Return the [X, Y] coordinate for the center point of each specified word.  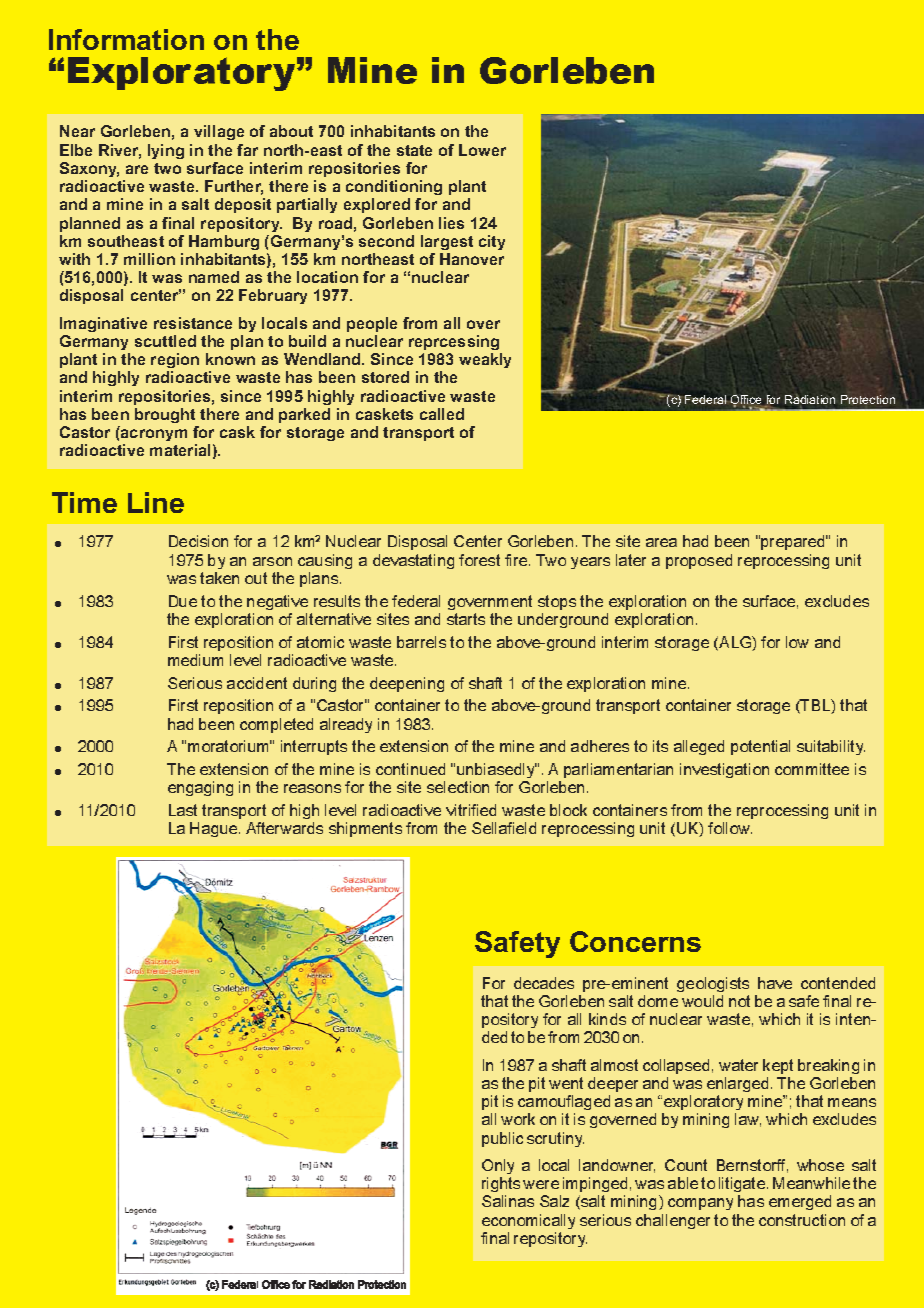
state [414, 150]
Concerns [635, 941]
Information [126, 39]
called [442, 414]
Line [156, 502]
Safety [517, 944]
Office [748, 401]
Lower [482, 150]
